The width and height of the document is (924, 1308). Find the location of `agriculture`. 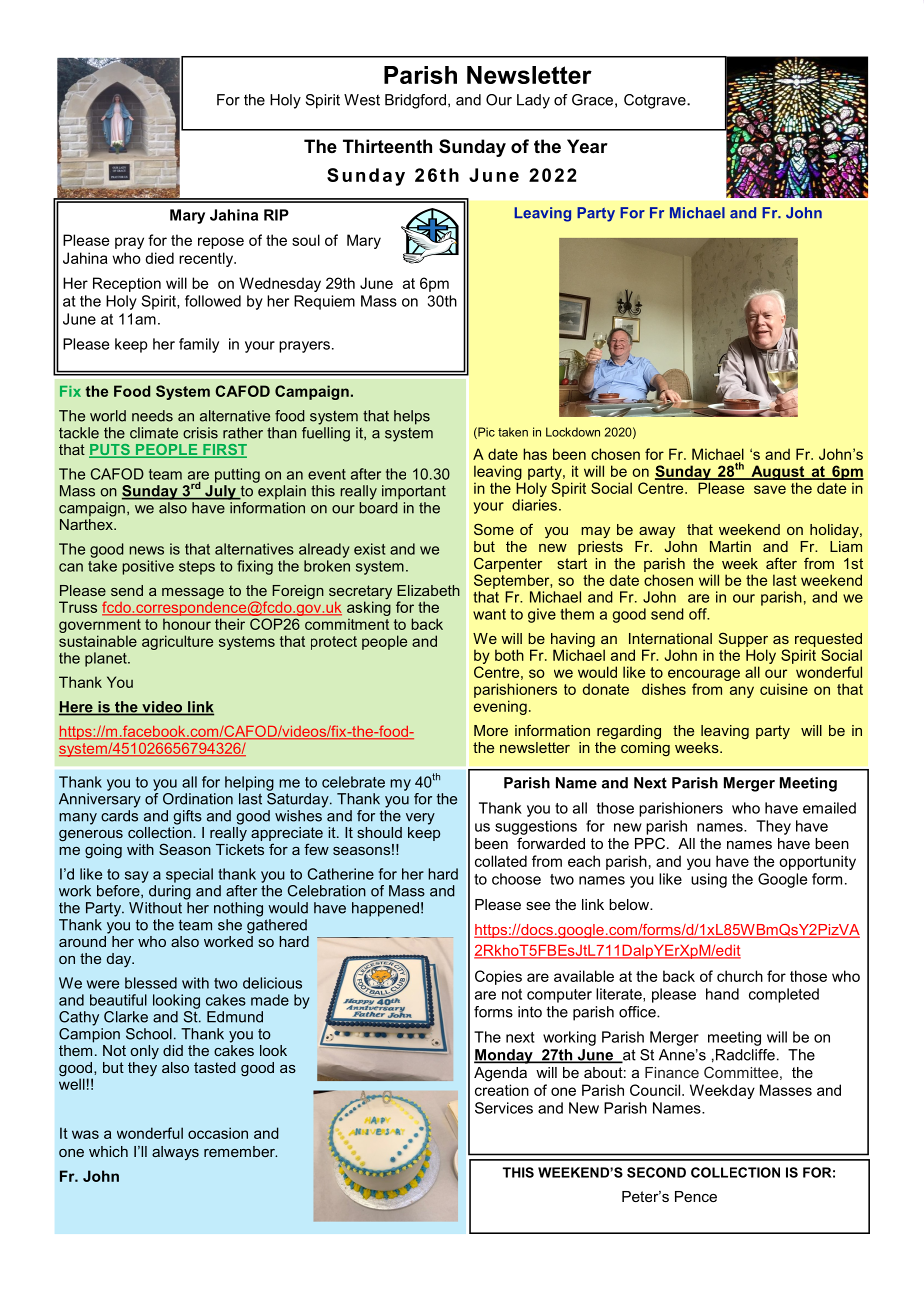

agriculture is located at coordinates (177, 642).
